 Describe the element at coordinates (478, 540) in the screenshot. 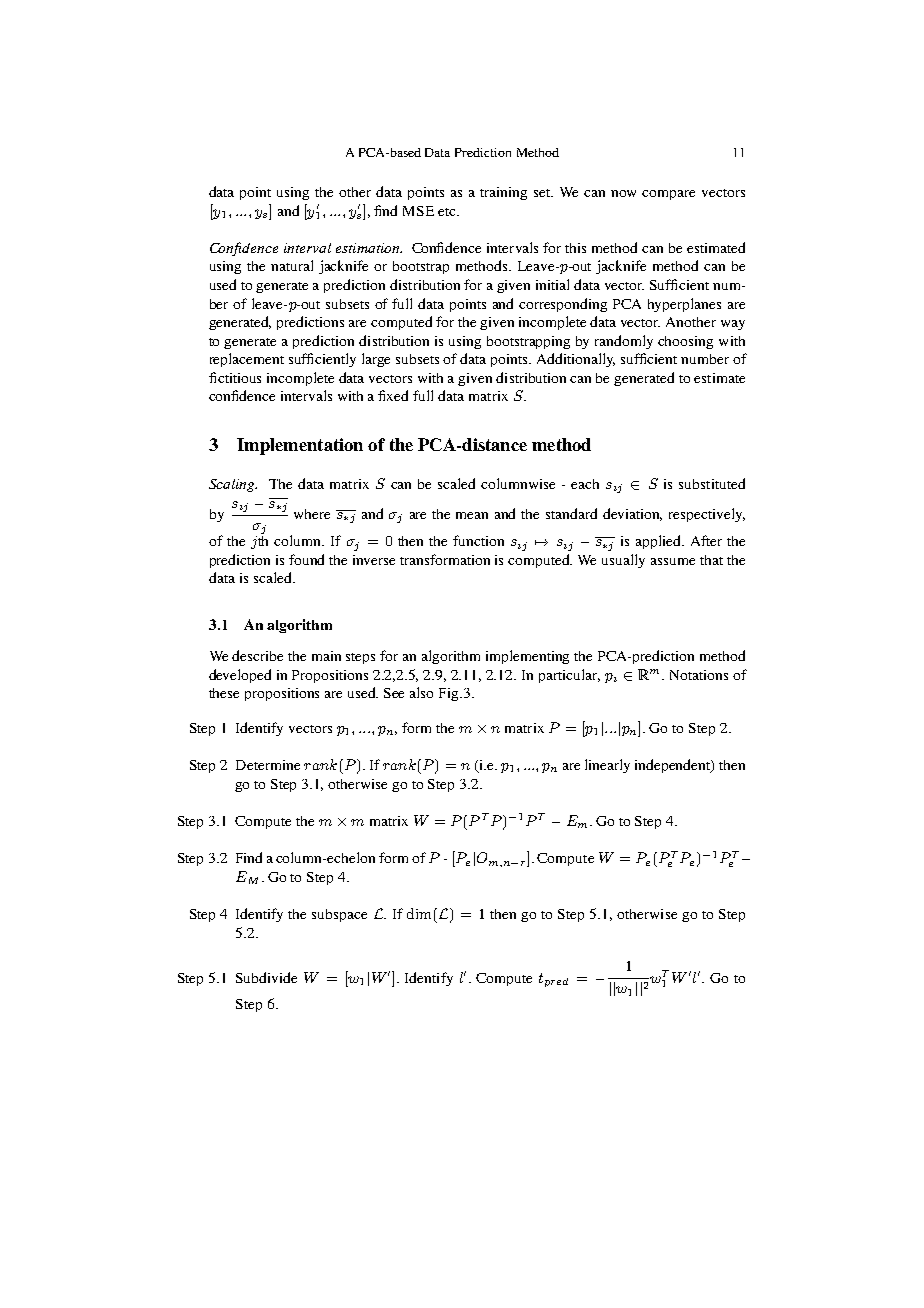

I see `function` at that location.
